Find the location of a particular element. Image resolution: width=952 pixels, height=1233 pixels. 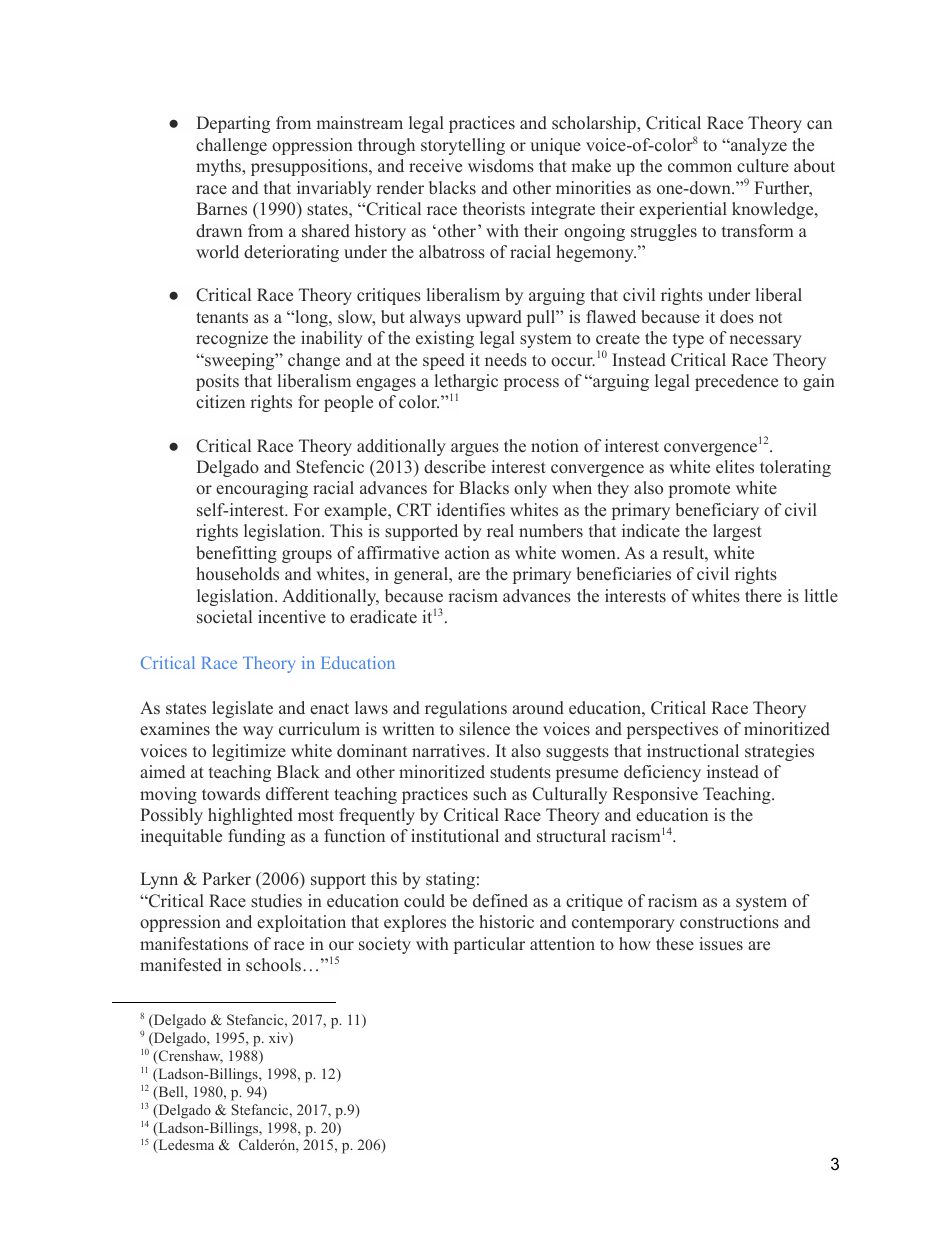

strategies is located at coordinates (779, 752).
